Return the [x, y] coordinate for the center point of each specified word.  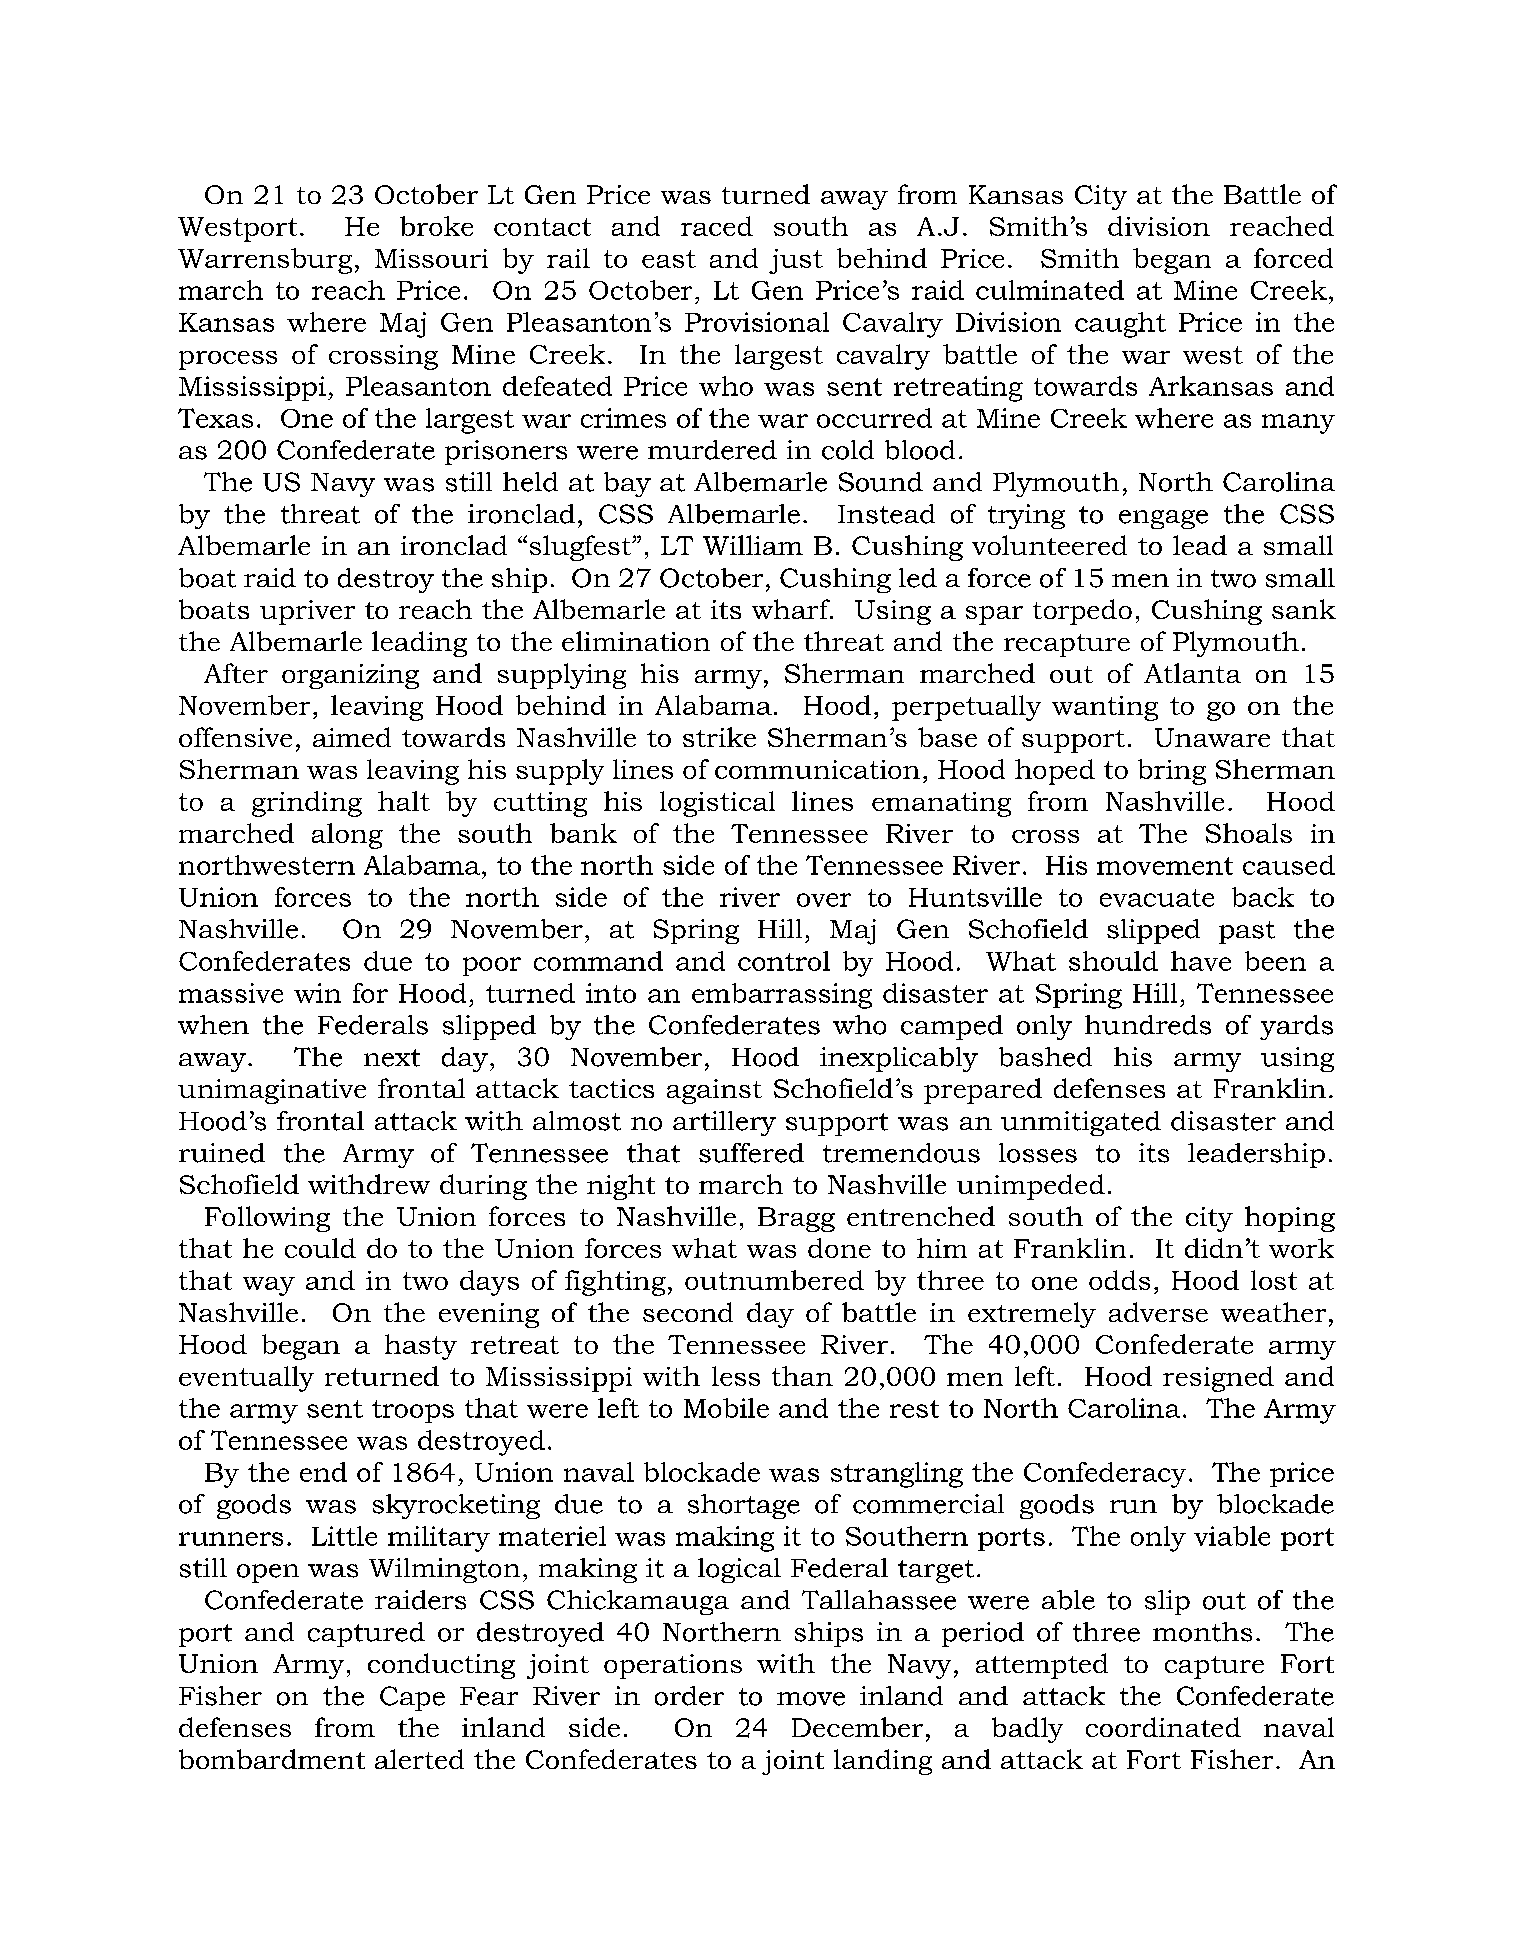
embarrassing [782, 996]
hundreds [1148, 1025]
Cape [412, 1698]
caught [1120, 325]
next [392, 1058]
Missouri [431, 258]
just [796, 261]
